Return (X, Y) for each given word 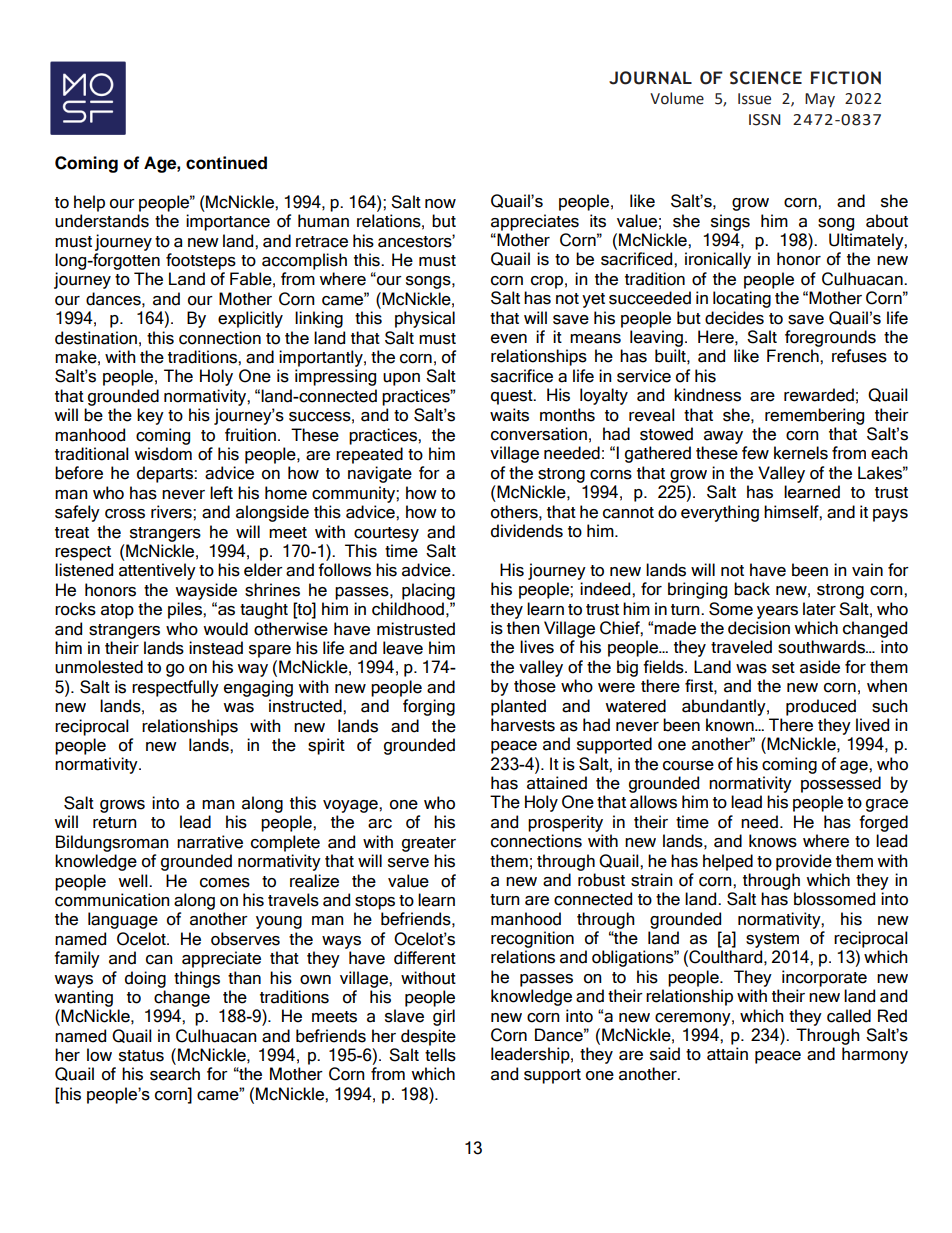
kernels (801, 453)
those (535, 686)
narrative (210, 842)
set (783, 668)
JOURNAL (650, 78)
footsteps (201, 261)
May (820, 100)
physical (425, 319)
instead (216, 648)
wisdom (163, 454)
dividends (527, 531)
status (141, 1056)
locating (742, 299)
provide (804, 862)
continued (226, 163)
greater (429, 844)
